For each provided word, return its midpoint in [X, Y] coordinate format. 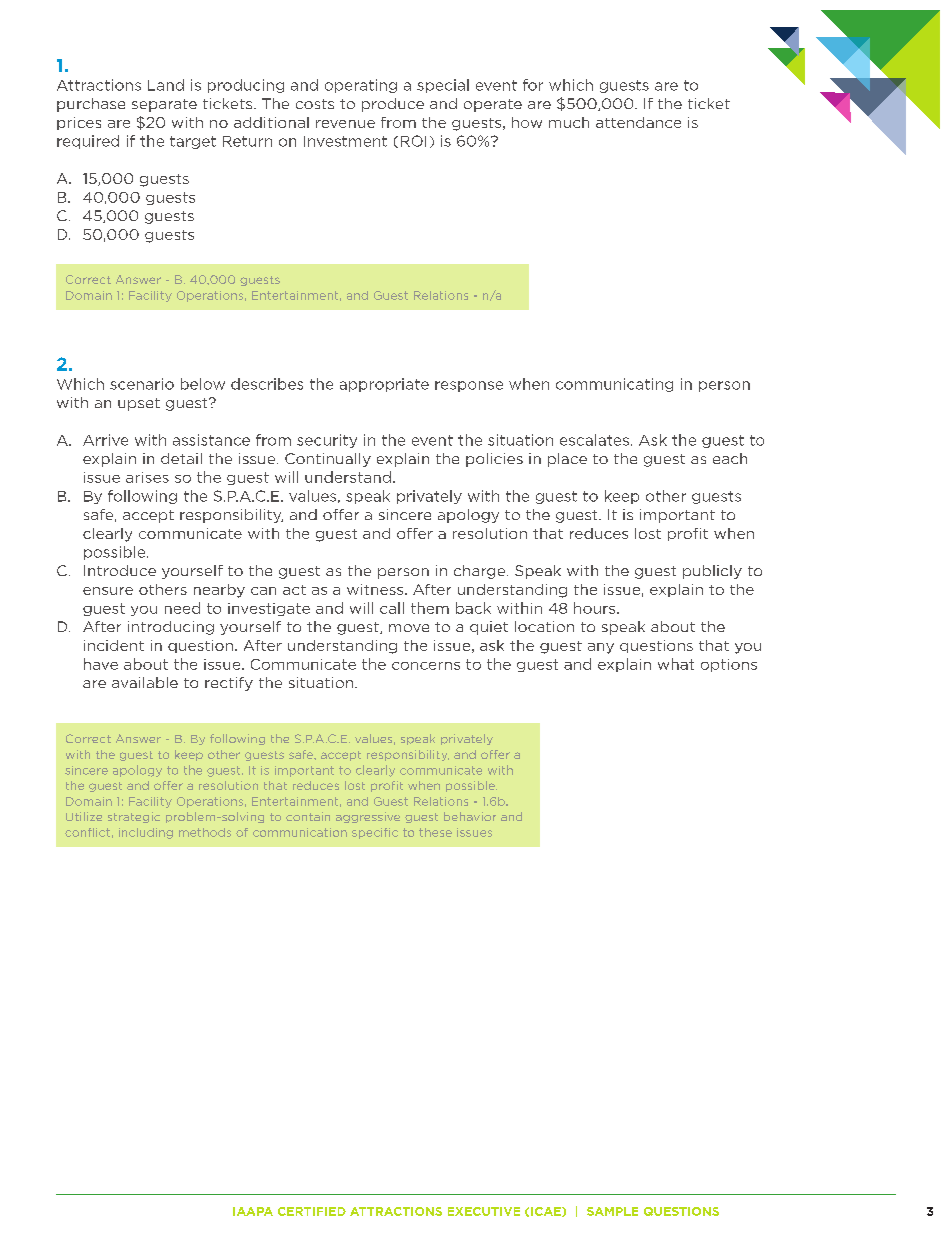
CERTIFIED [312, 1211]
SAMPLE [612, 1211]
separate [164, 105]
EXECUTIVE [484, 1211]
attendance [638, 122]
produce [393, 105]
